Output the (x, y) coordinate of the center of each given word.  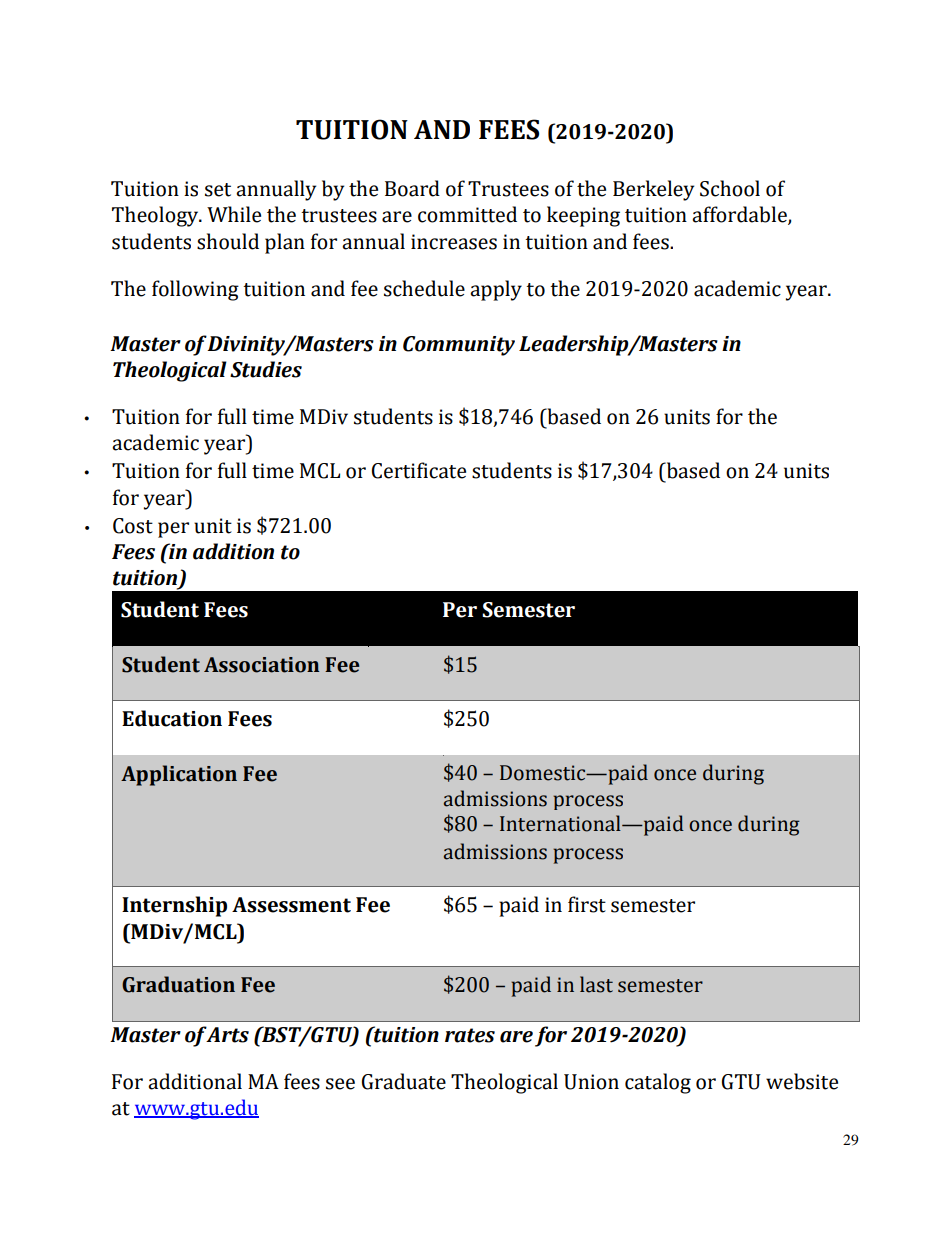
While (234, 214)
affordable (740, 215)
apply (496, 290)
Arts (227, 1035)
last (596, 984)
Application (179, 775)
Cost (133, 526)
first (587, 904)
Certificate (419, 470)
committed (467, 214)
